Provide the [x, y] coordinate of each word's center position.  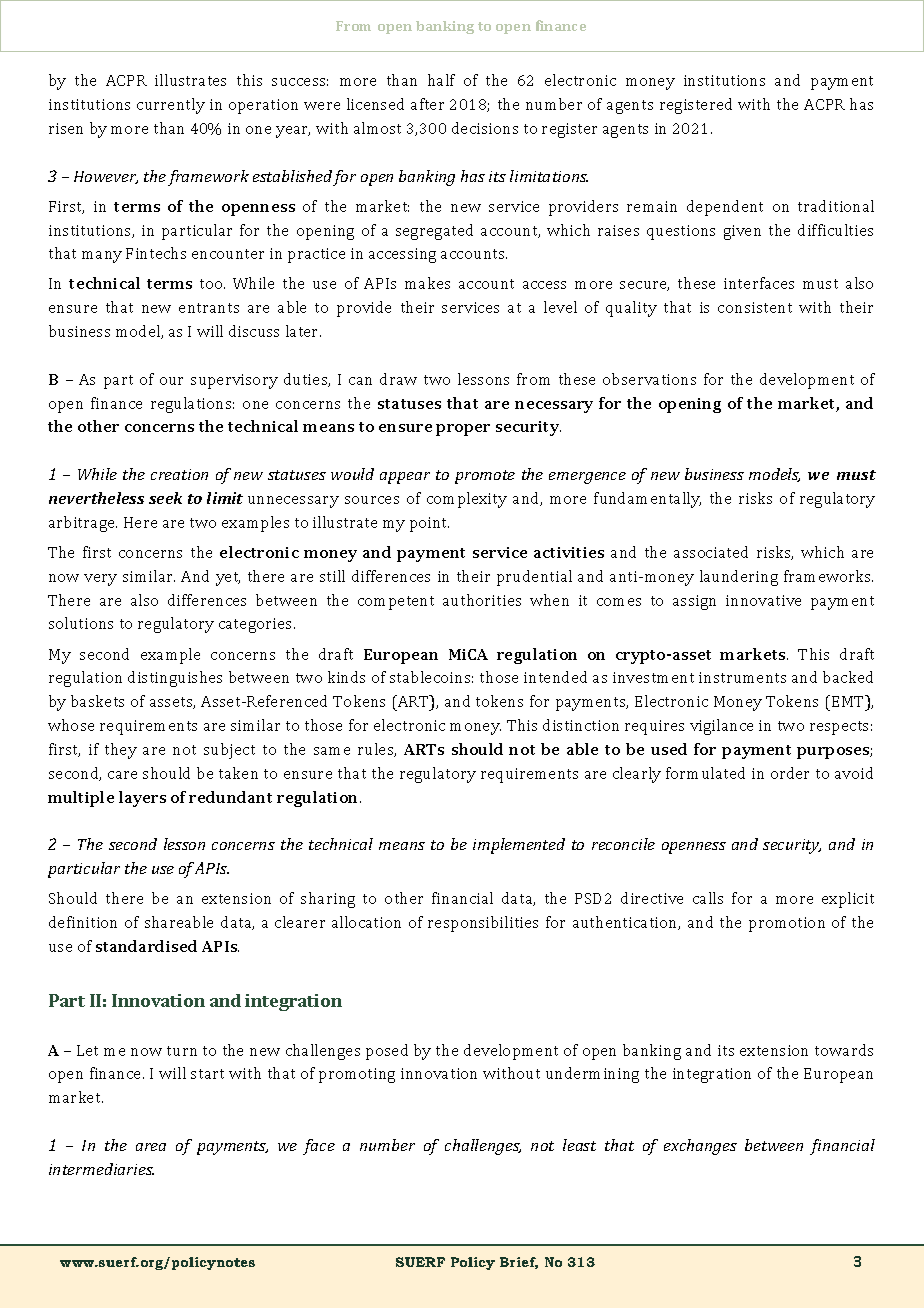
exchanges [700, 1147]
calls [708, 898]
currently [171, 106]
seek [165, 498]
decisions [485, 128]
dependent [725, 208]
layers [142, 799]
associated [711, 552]
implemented [519, 846]
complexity [467, 500]
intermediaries [101, 1169]
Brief [519, 1263]
